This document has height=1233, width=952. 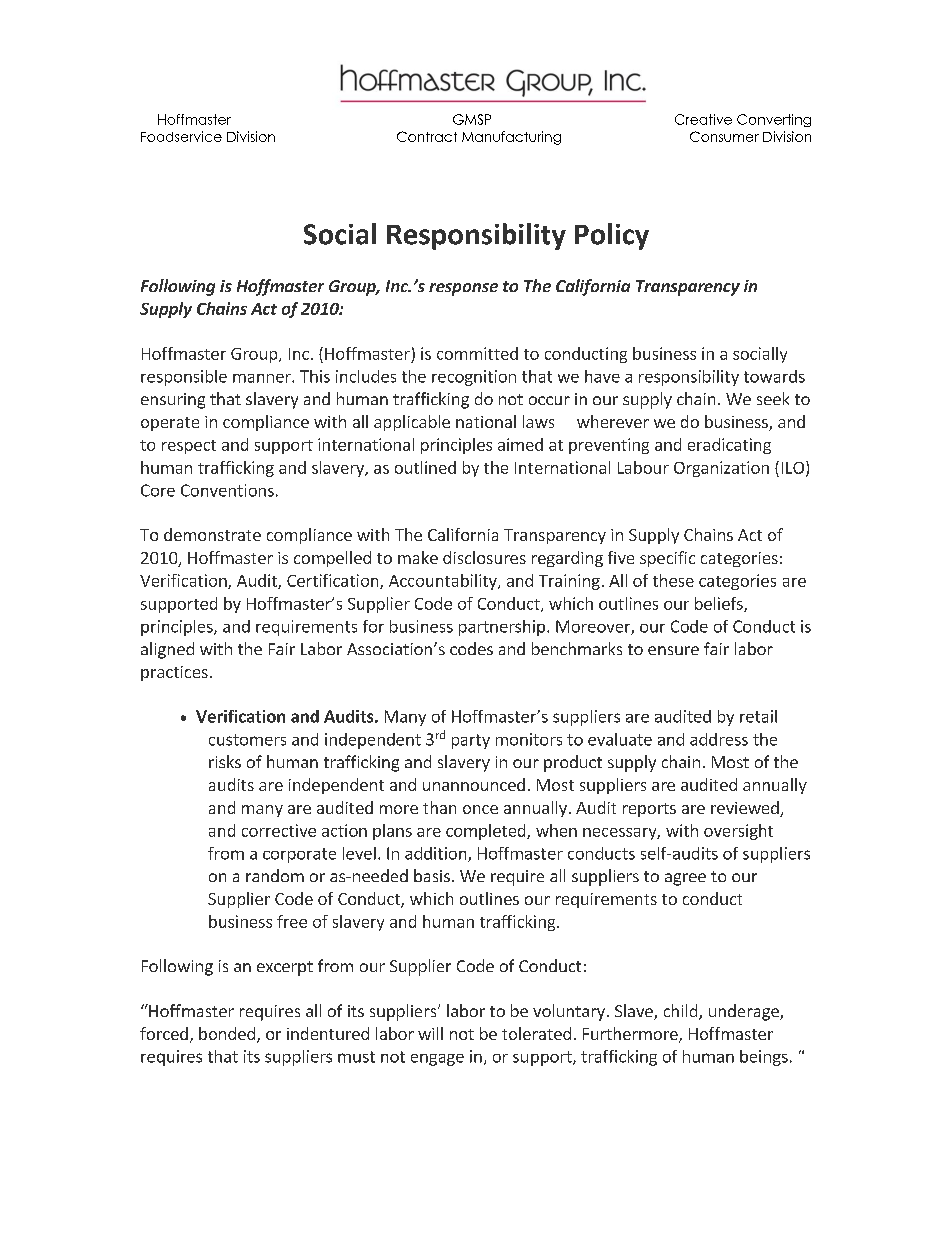 I want to click on will, so click(x=430, y=1033).
